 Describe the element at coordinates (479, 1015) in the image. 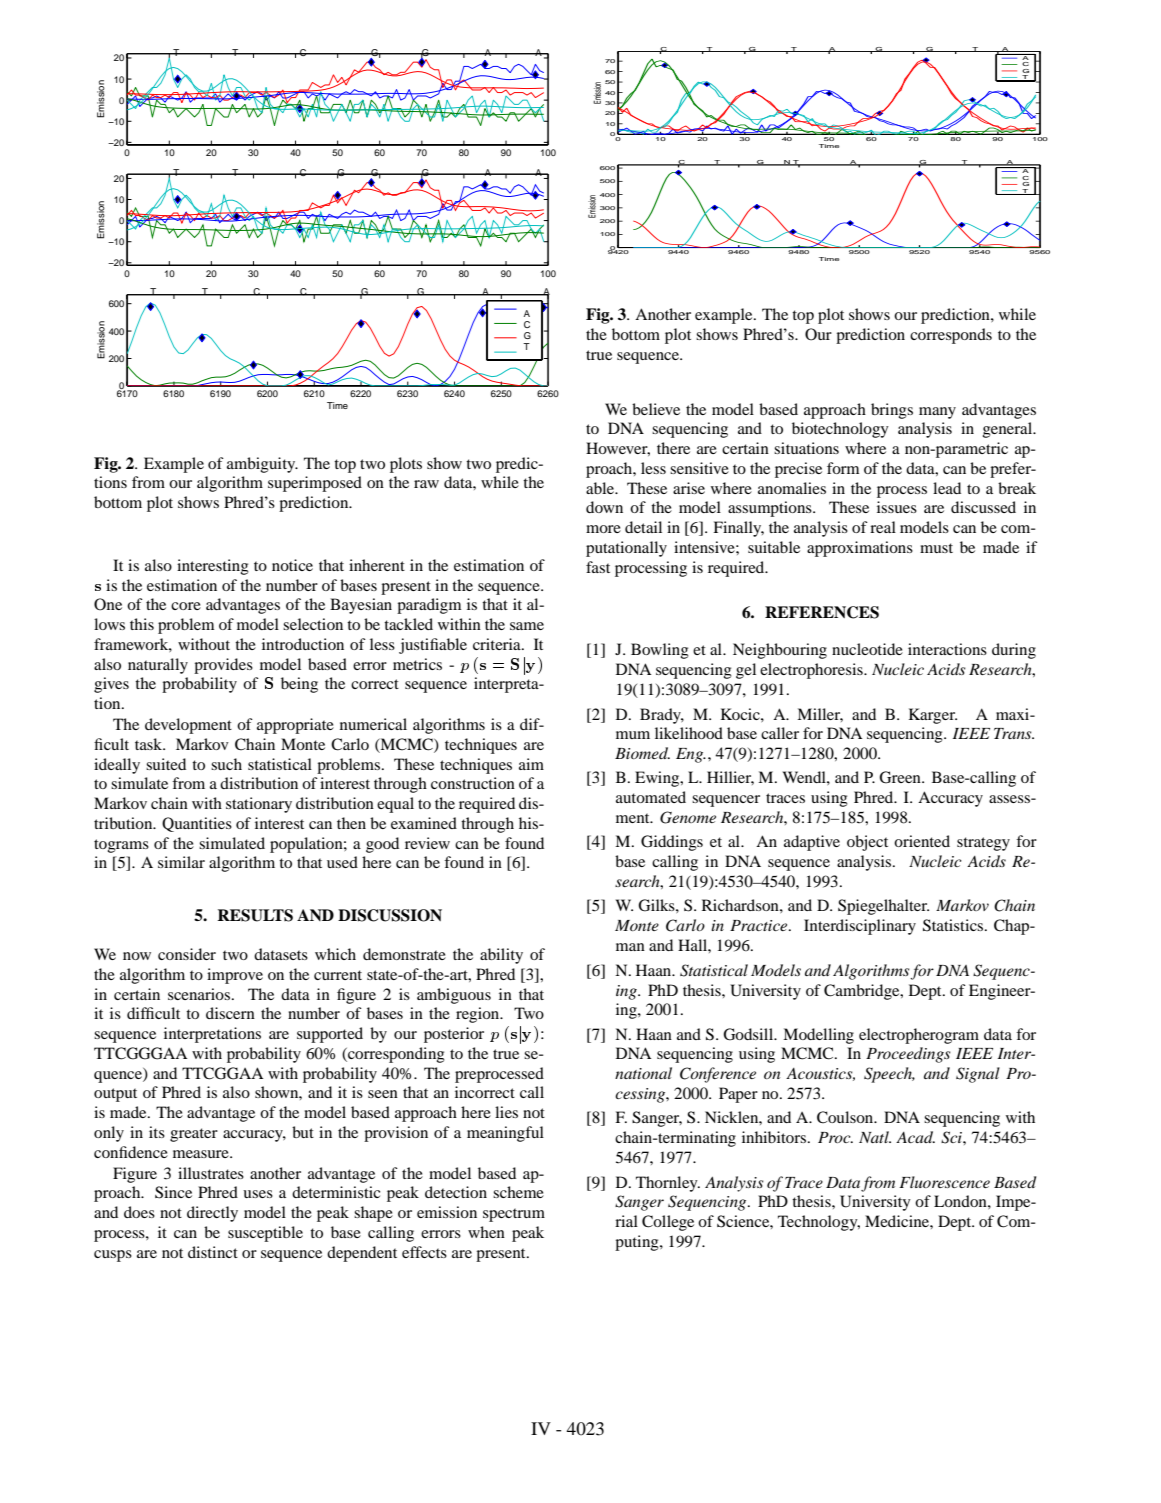

I see `region` at that location.
